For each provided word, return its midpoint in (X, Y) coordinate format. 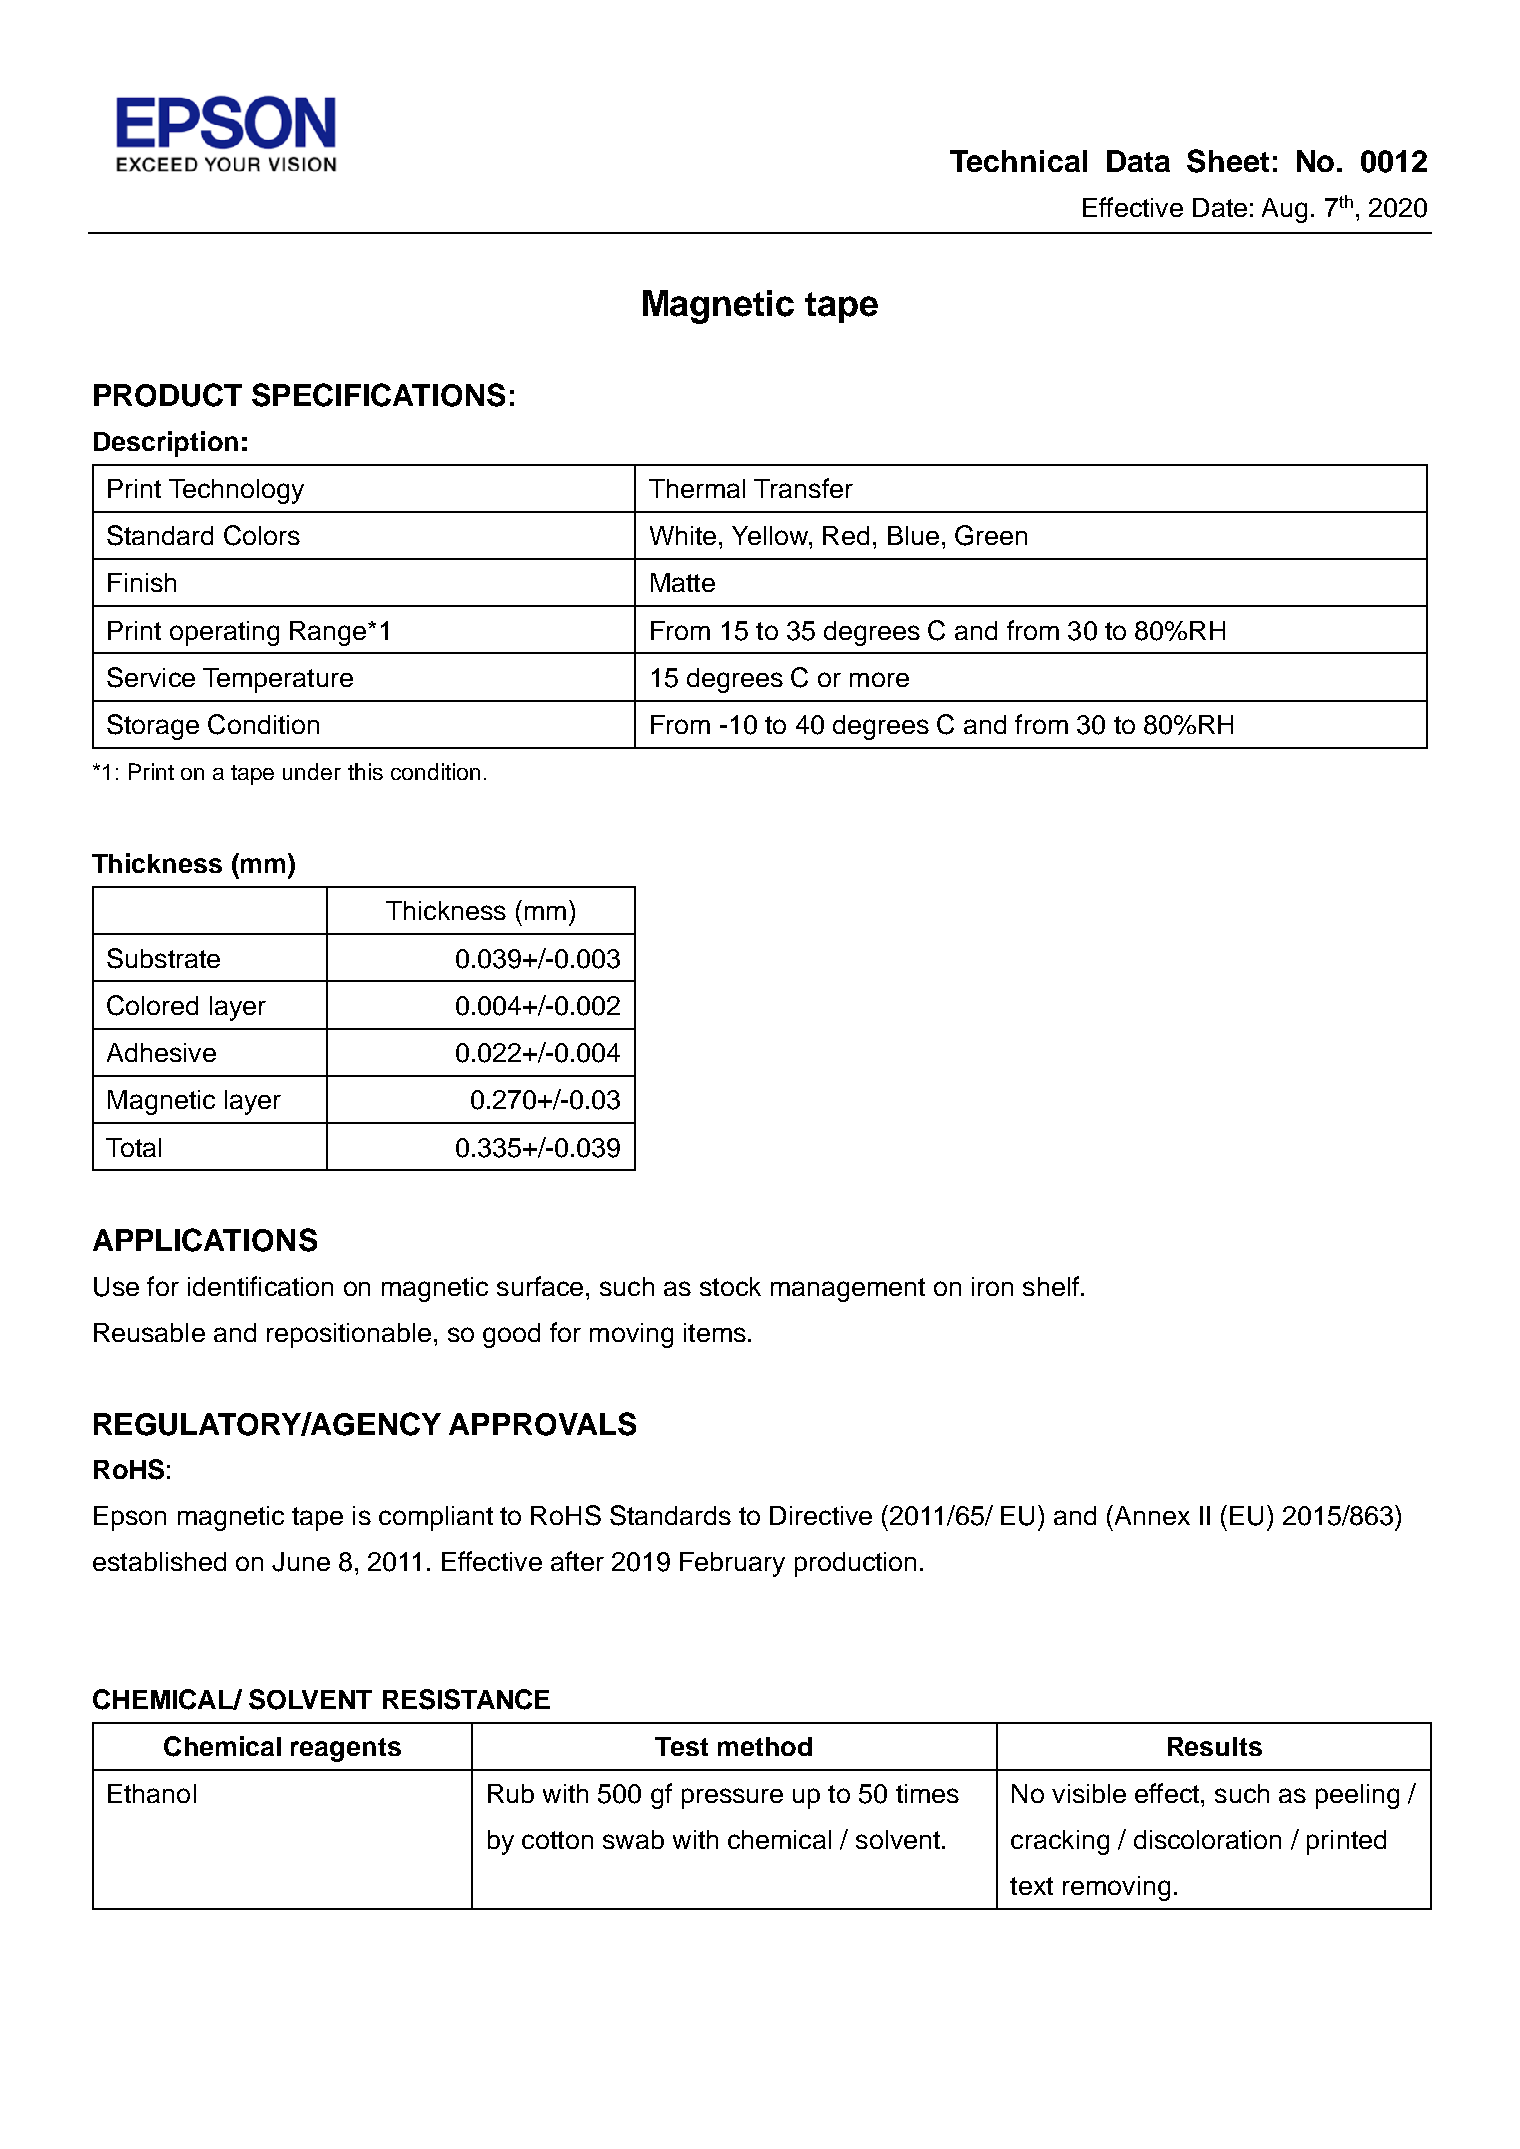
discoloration (1207, 1839)
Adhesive (161, 1052)
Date (1220, 207)
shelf (1052, 1286)
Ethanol (152, 1793)
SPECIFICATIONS (378, 395)
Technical (1018, 161)
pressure (732, 1798)
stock (730, 1286)
